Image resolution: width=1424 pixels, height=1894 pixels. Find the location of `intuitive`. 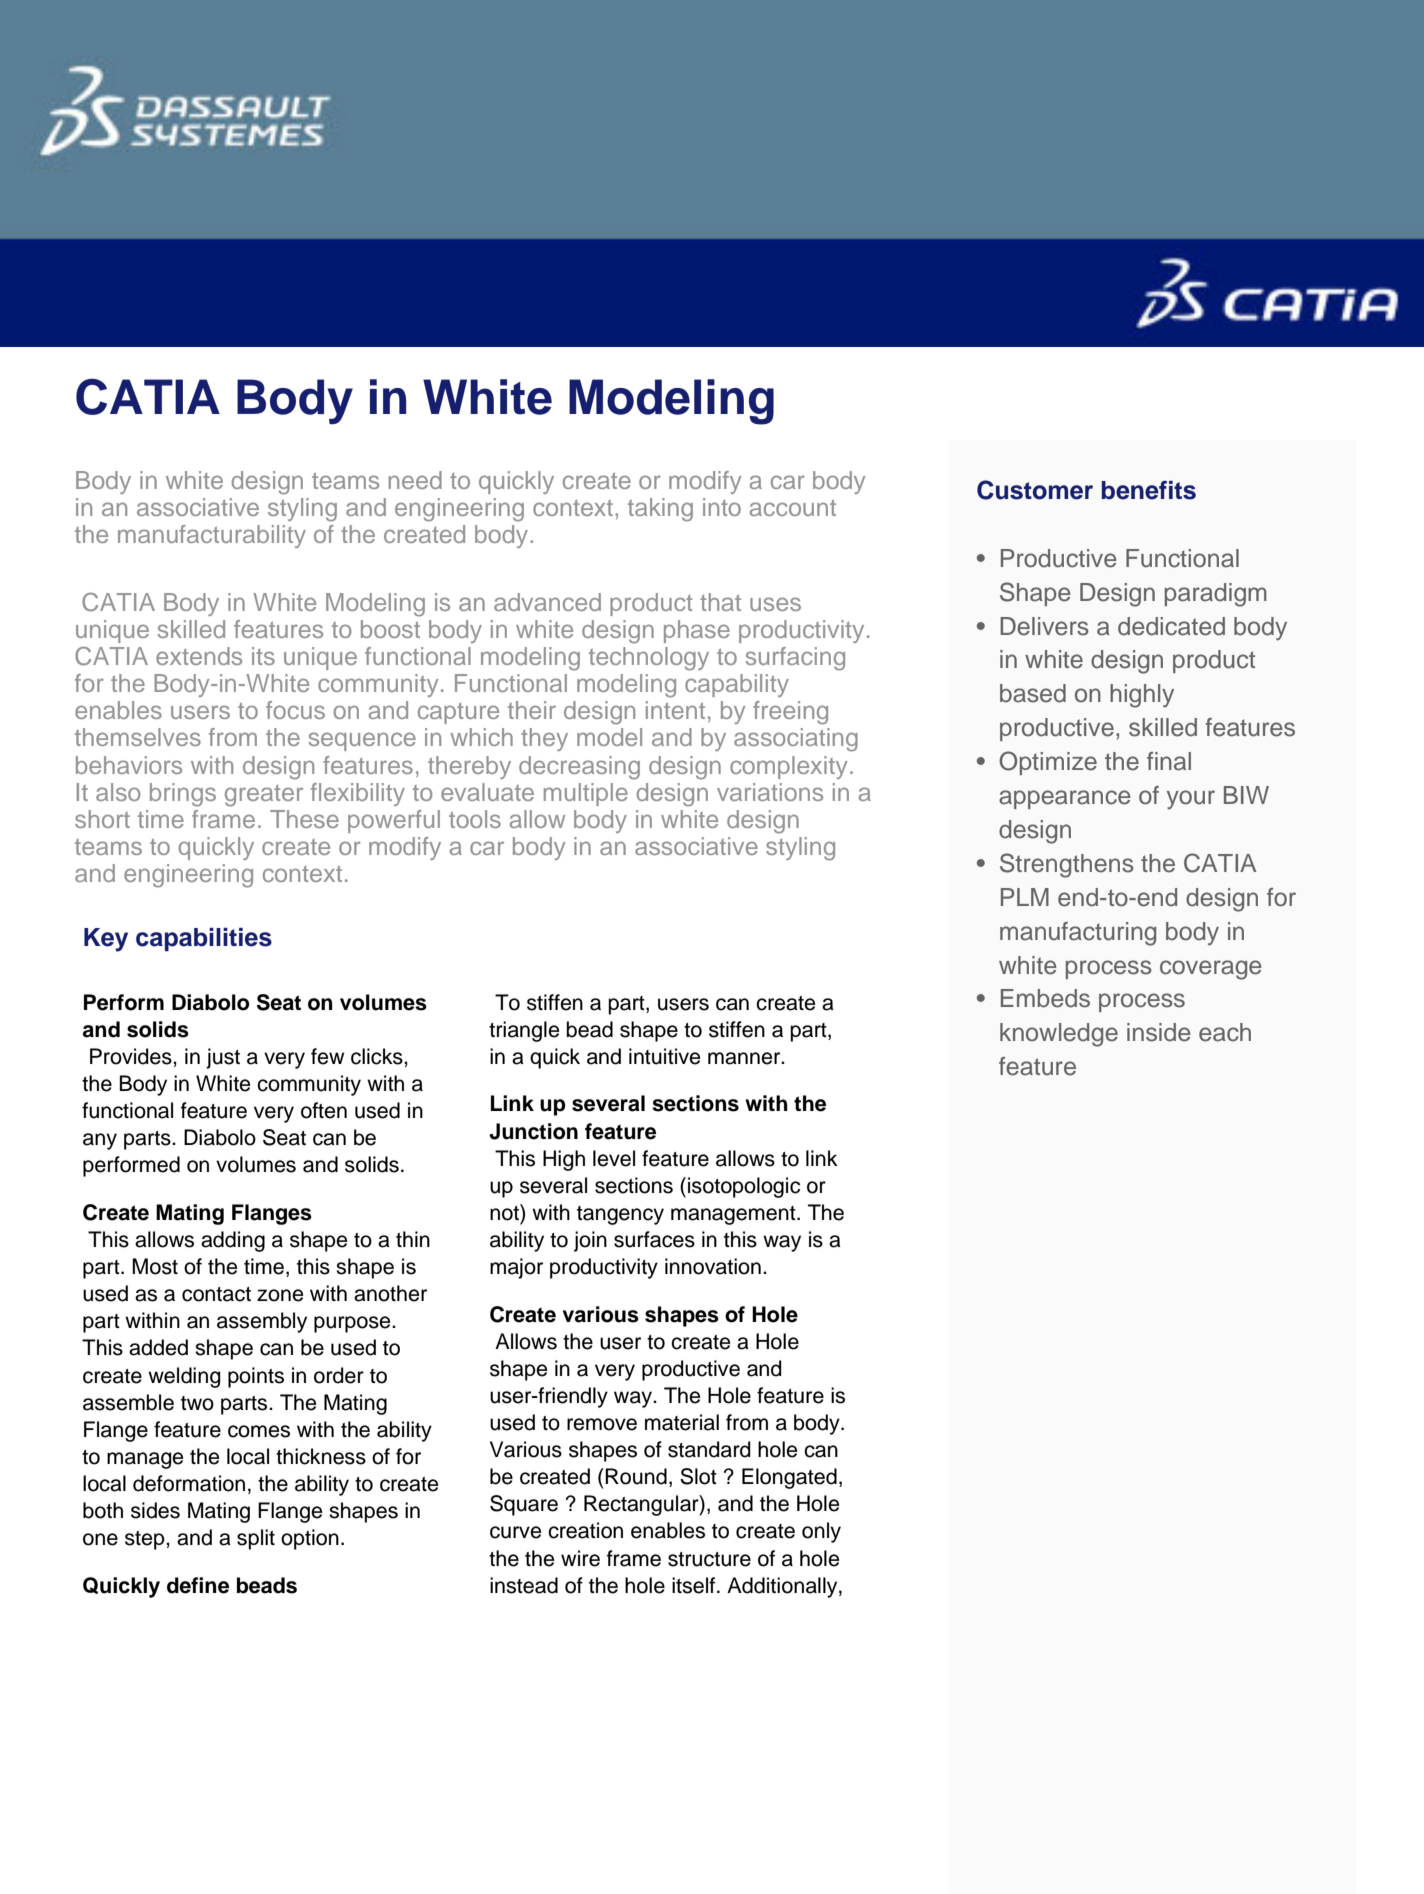

intuitive is located at coordinates (664, 1056).
